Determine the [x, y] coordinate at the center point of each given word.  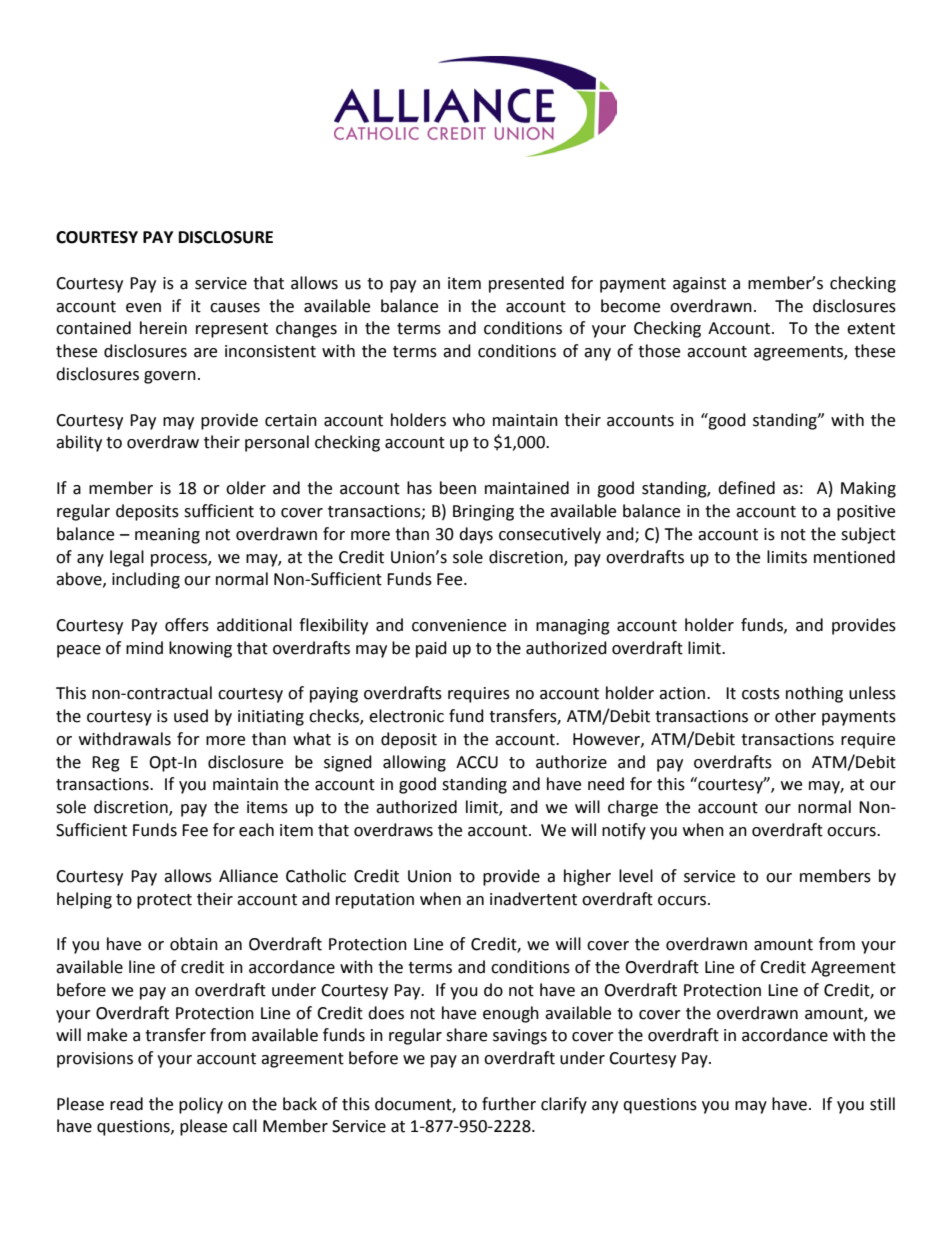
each [256, 830]
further [509, 1104]
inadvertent [533, 899]
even [143, 308]
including [146, 580]
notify [624, 831]
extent [871, 329]
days [476, 535]
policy [201, 1105]
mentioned [854, 557]
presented [526, 284]
